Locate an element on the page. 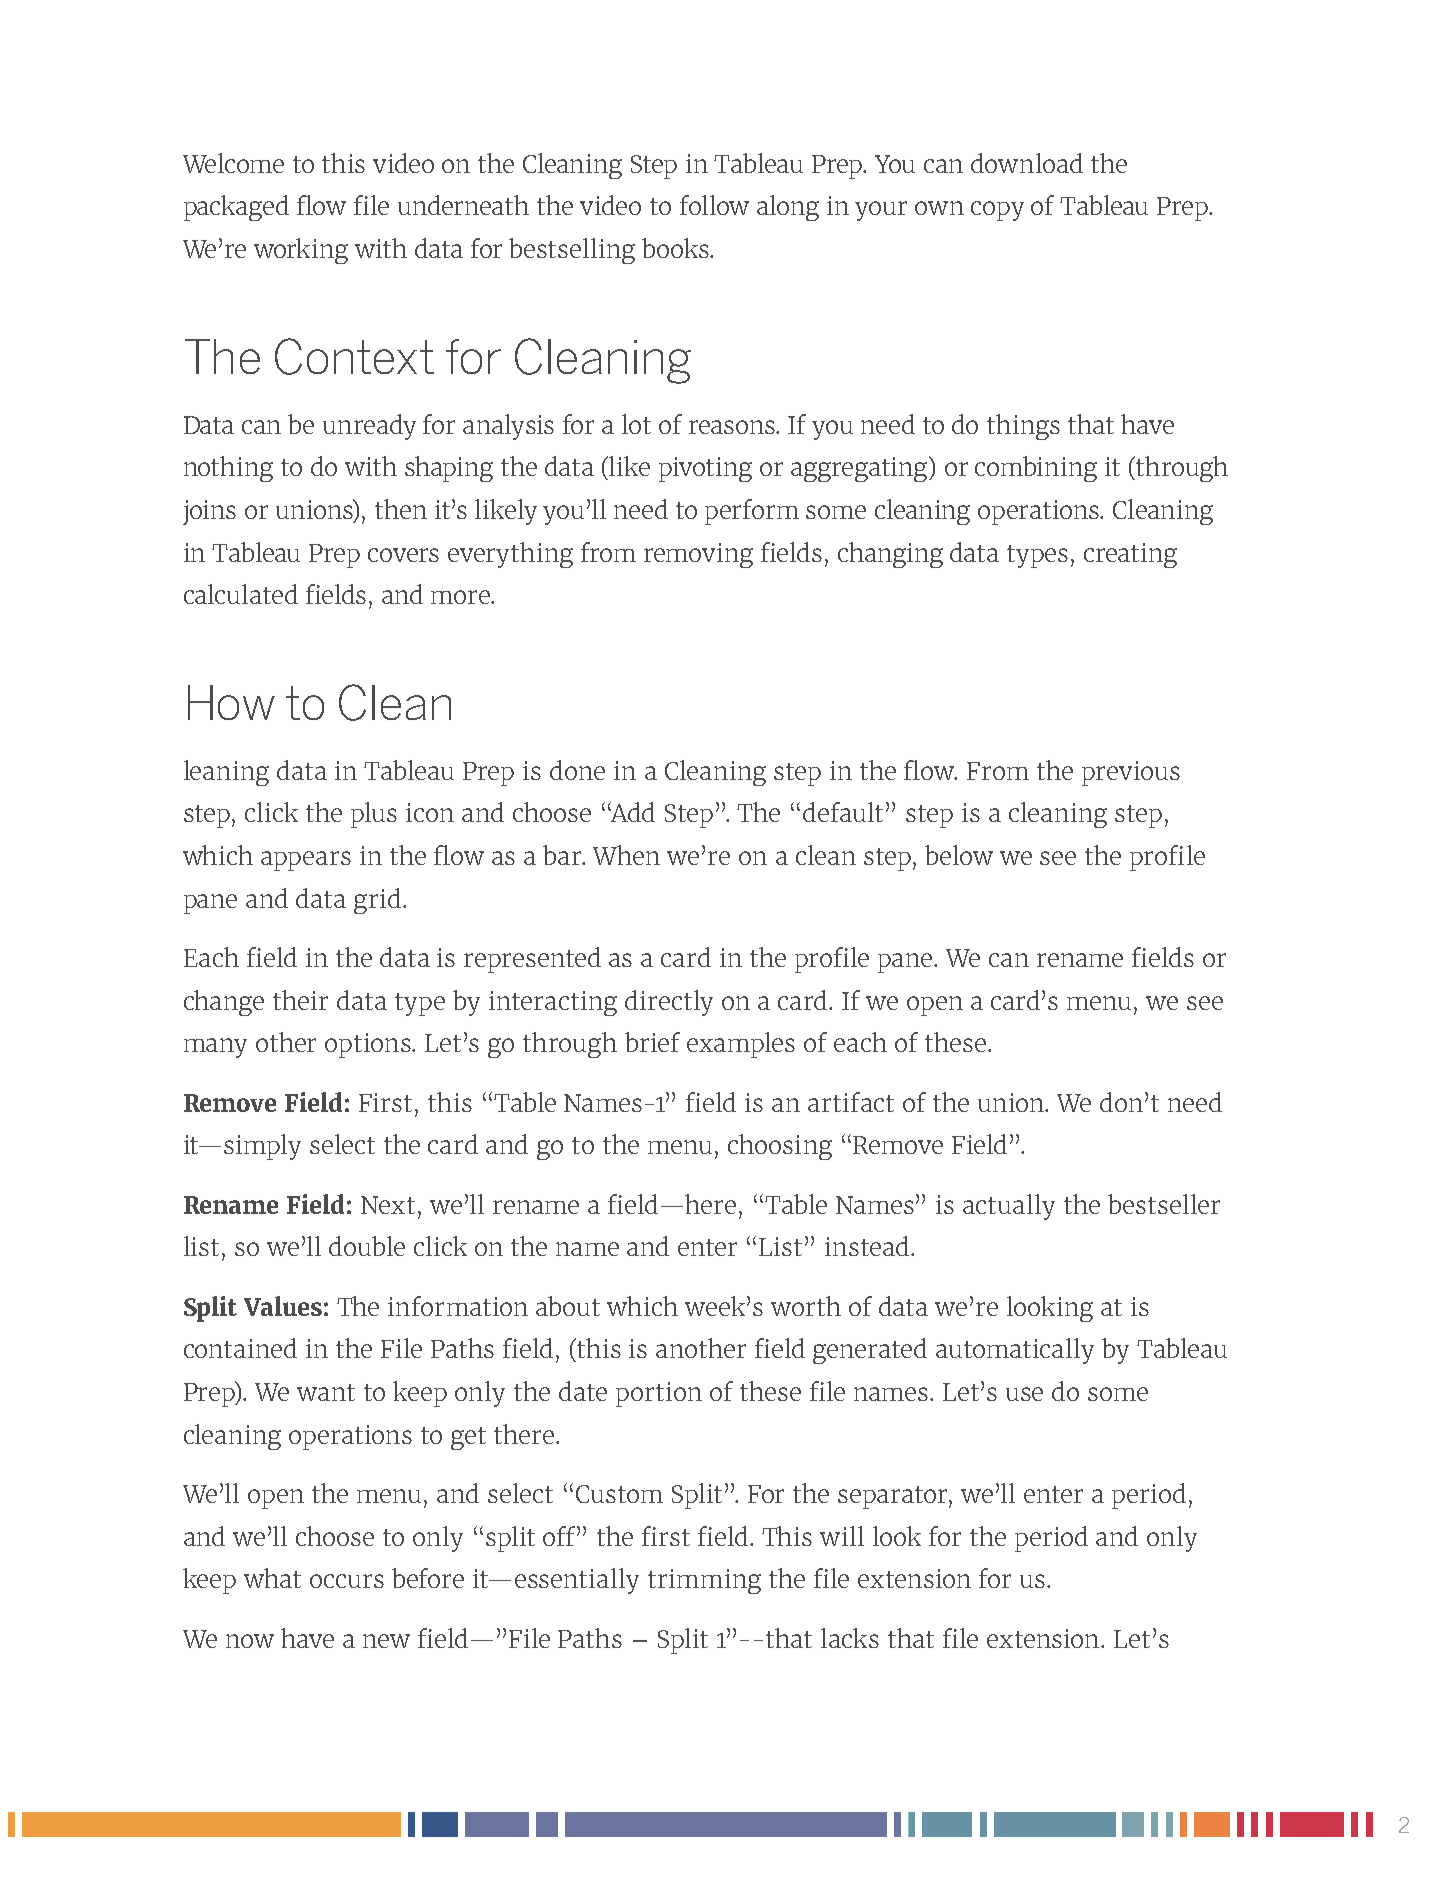 Image resolution: width=1451 pixels, height=1878 pixels. When is located at coordinates (626, 855).
